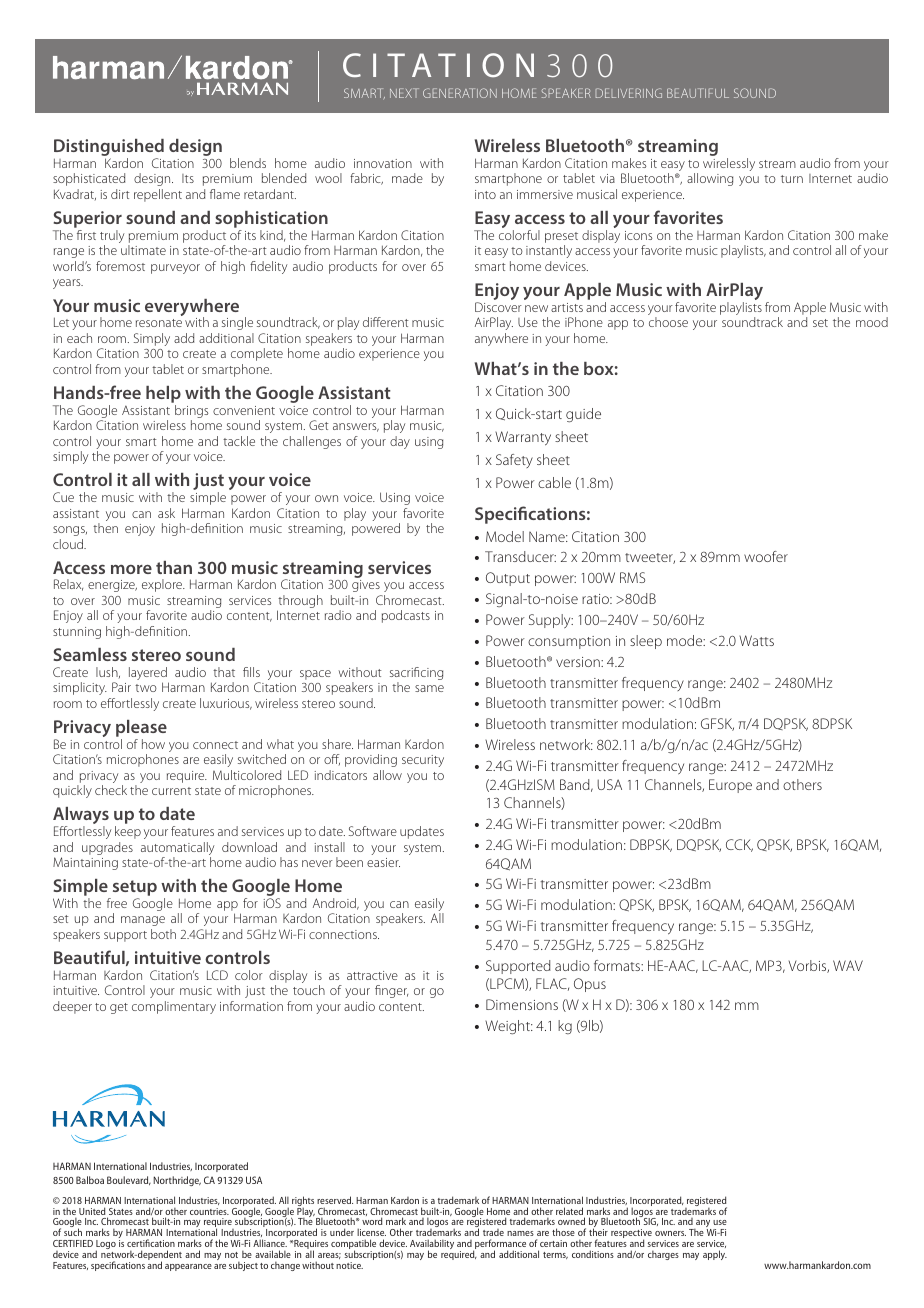  Describe the element at coordinates (163, 934) in the screenshot. I see `both` at that location.
